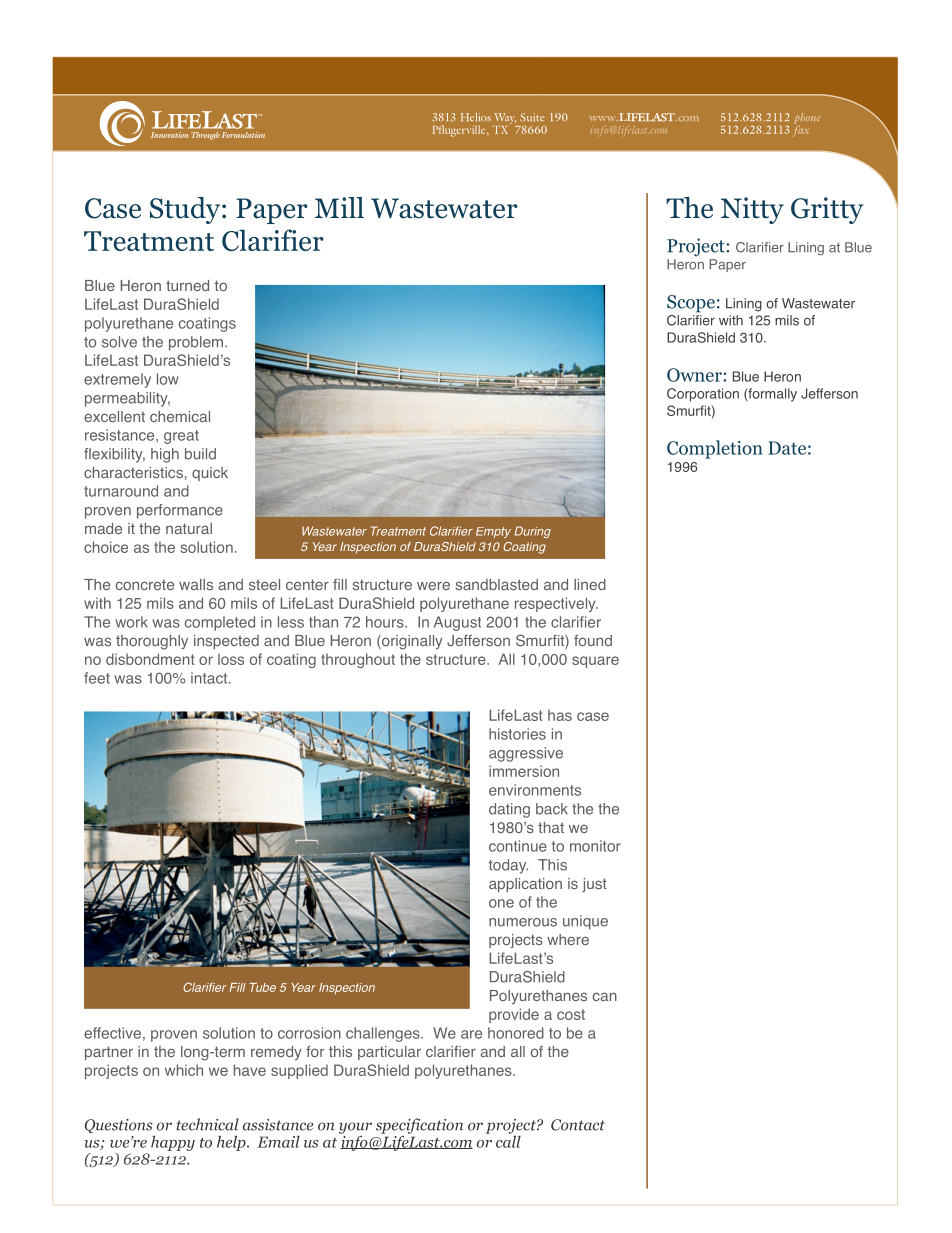  What do you see at coordinates (476, 117) in the screenshot?
I see `Helios` at bounding box center [476, 117].
